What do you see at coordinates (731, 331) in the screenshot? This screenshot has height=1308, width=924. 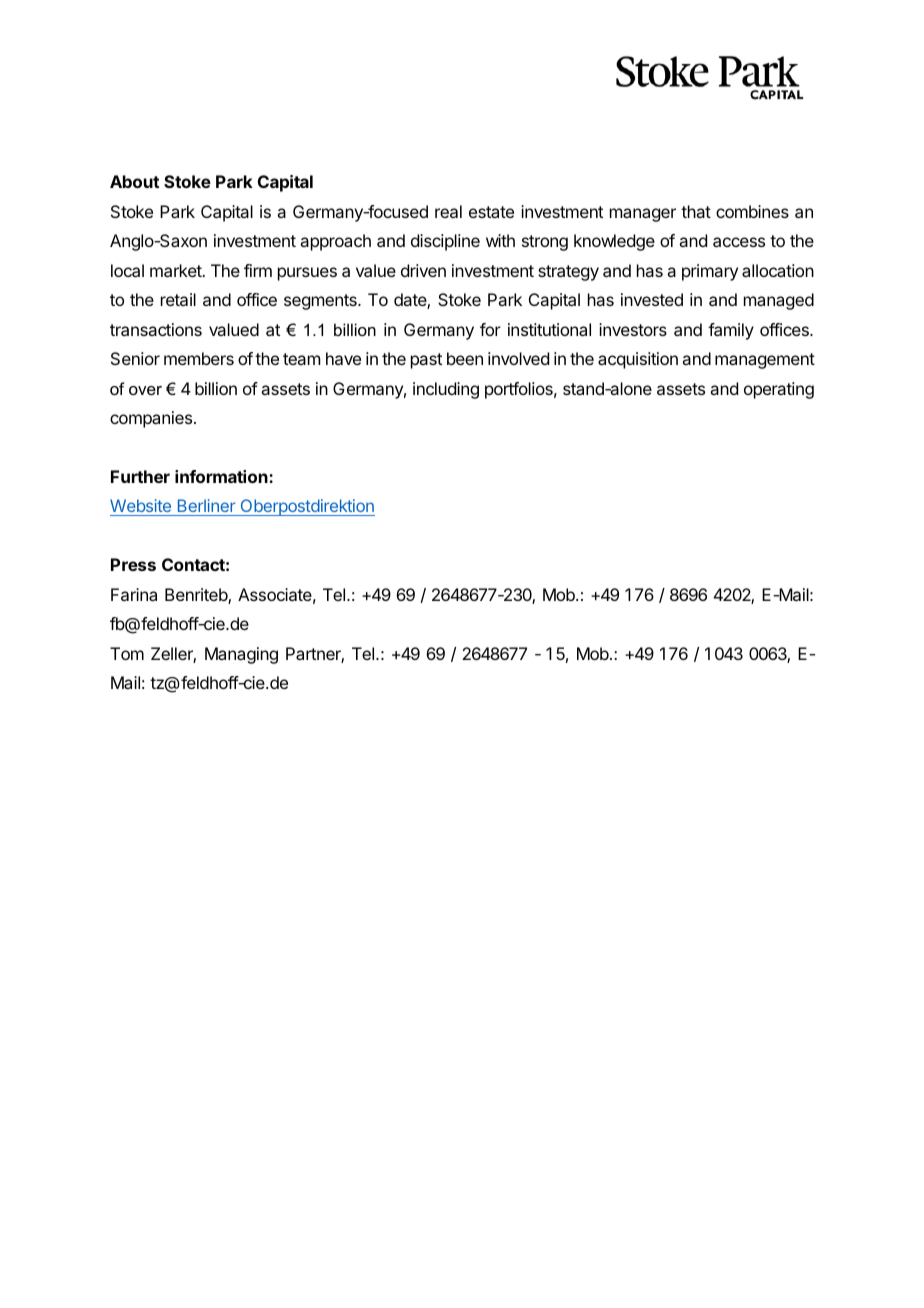 I see `family` at bounding box center [731, 331].
